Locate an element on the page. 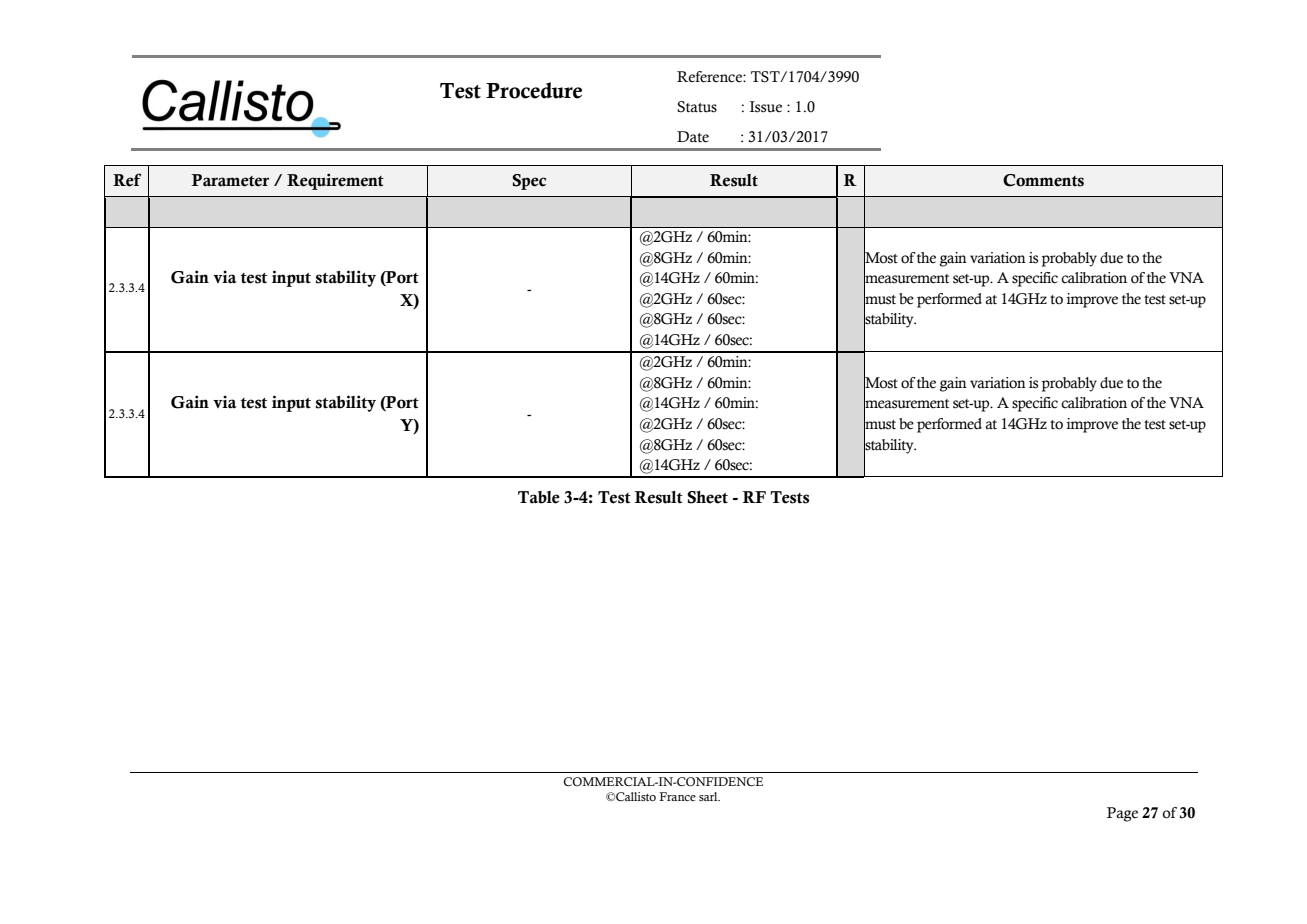 The image size is (1307, 924). Status is located at coordinates (697, 107).
